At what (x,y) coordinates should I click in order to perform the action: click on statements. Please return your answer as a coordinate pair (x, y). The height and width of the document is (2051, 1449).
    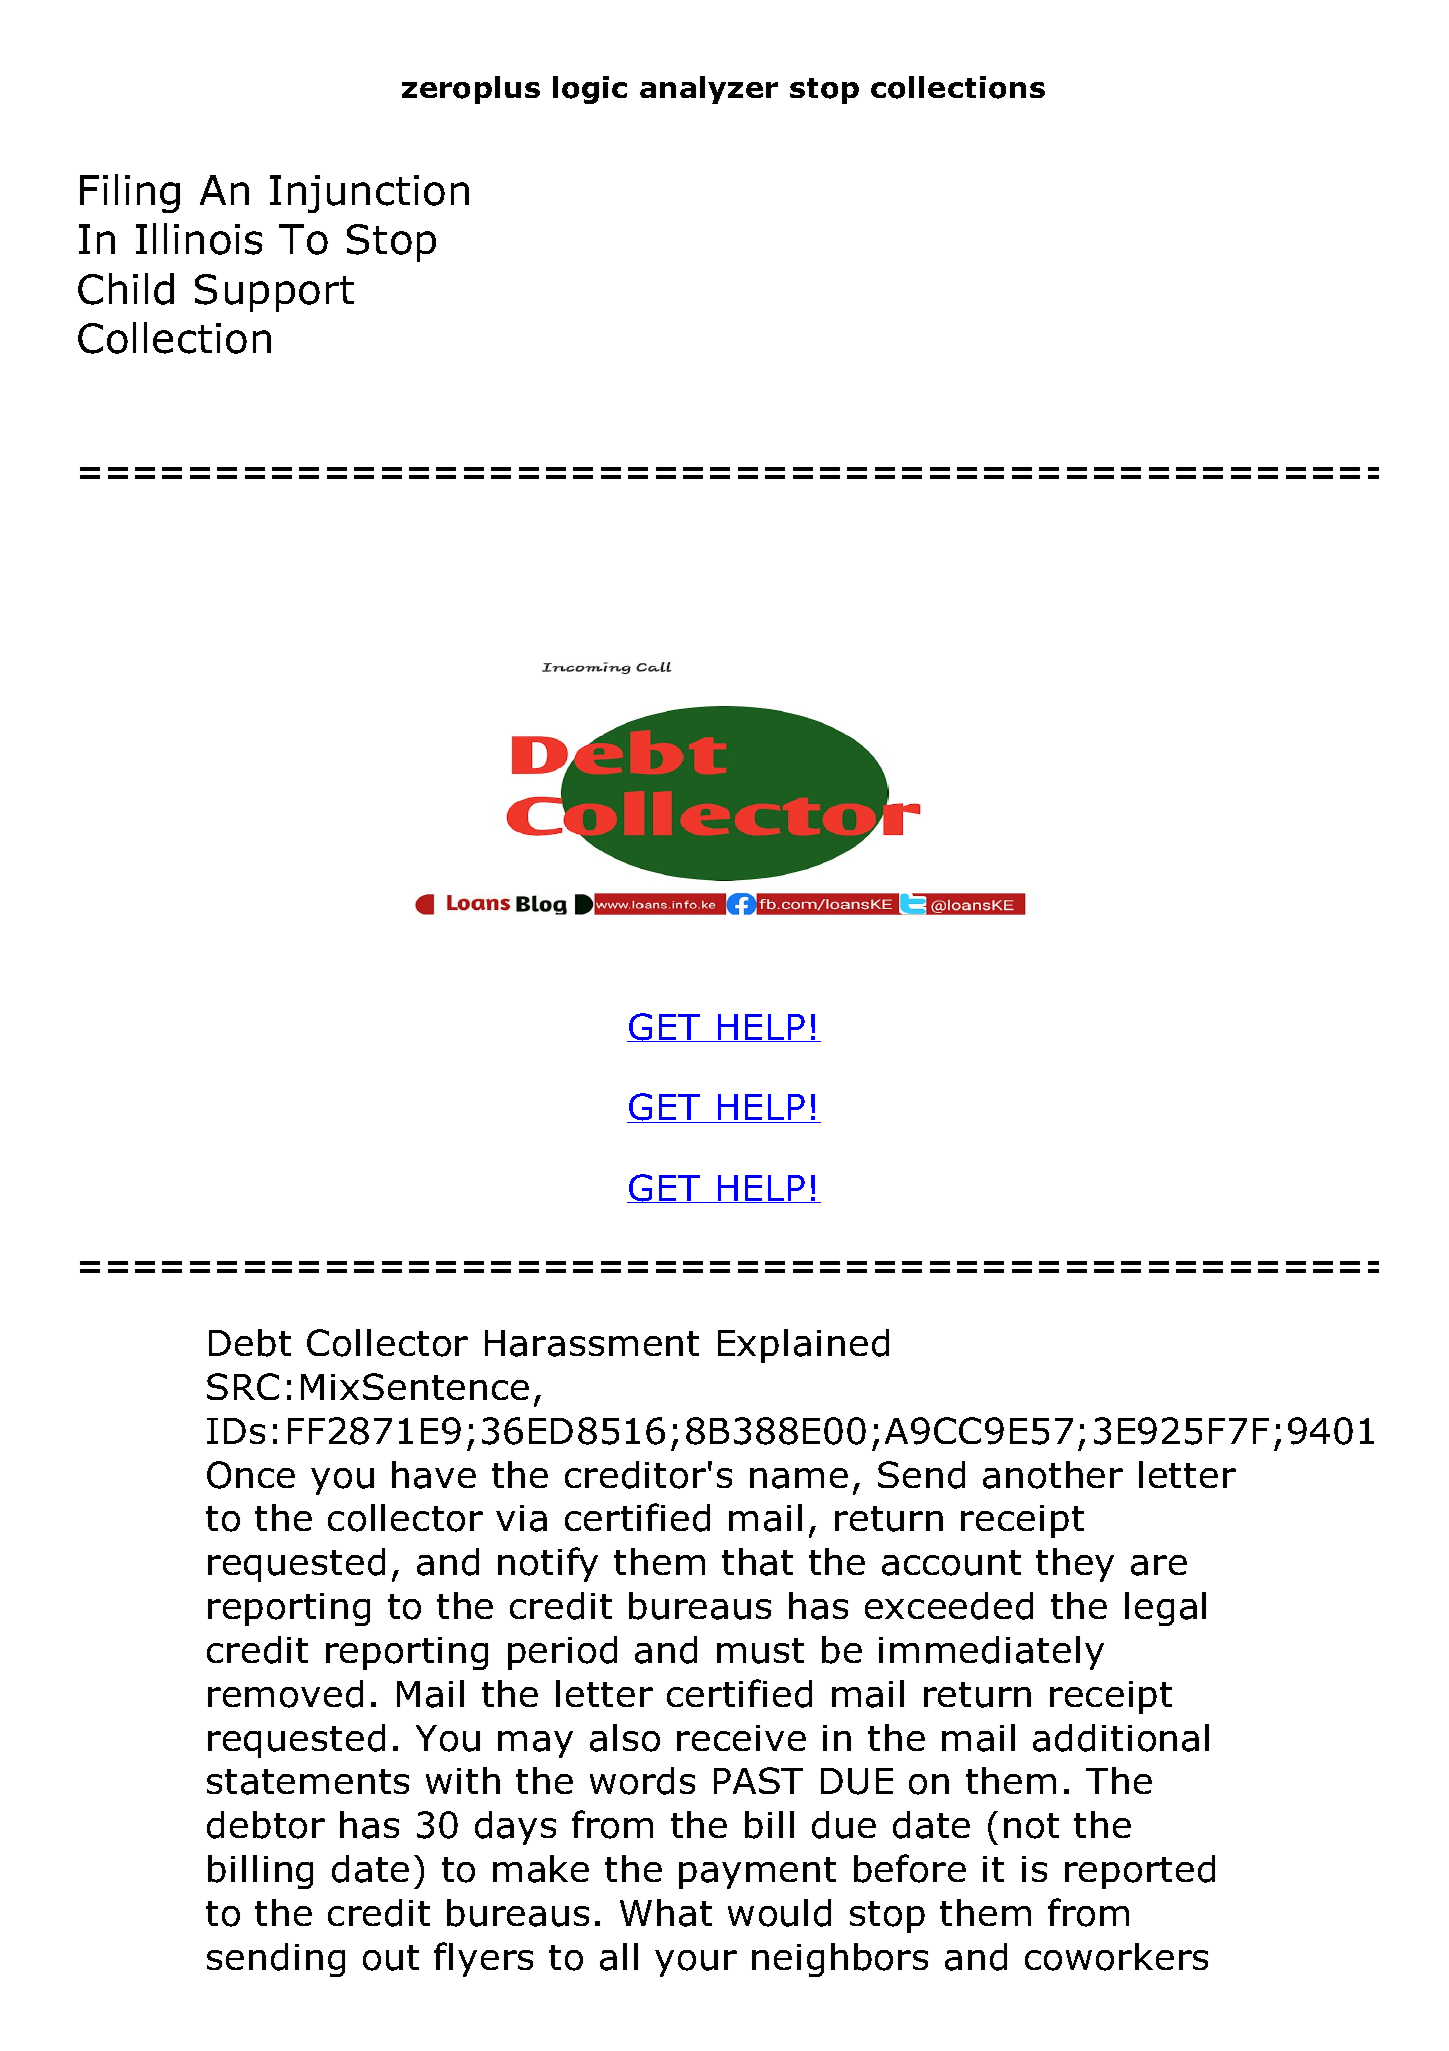
    Looking at the image, I should click on (308, 1782).
